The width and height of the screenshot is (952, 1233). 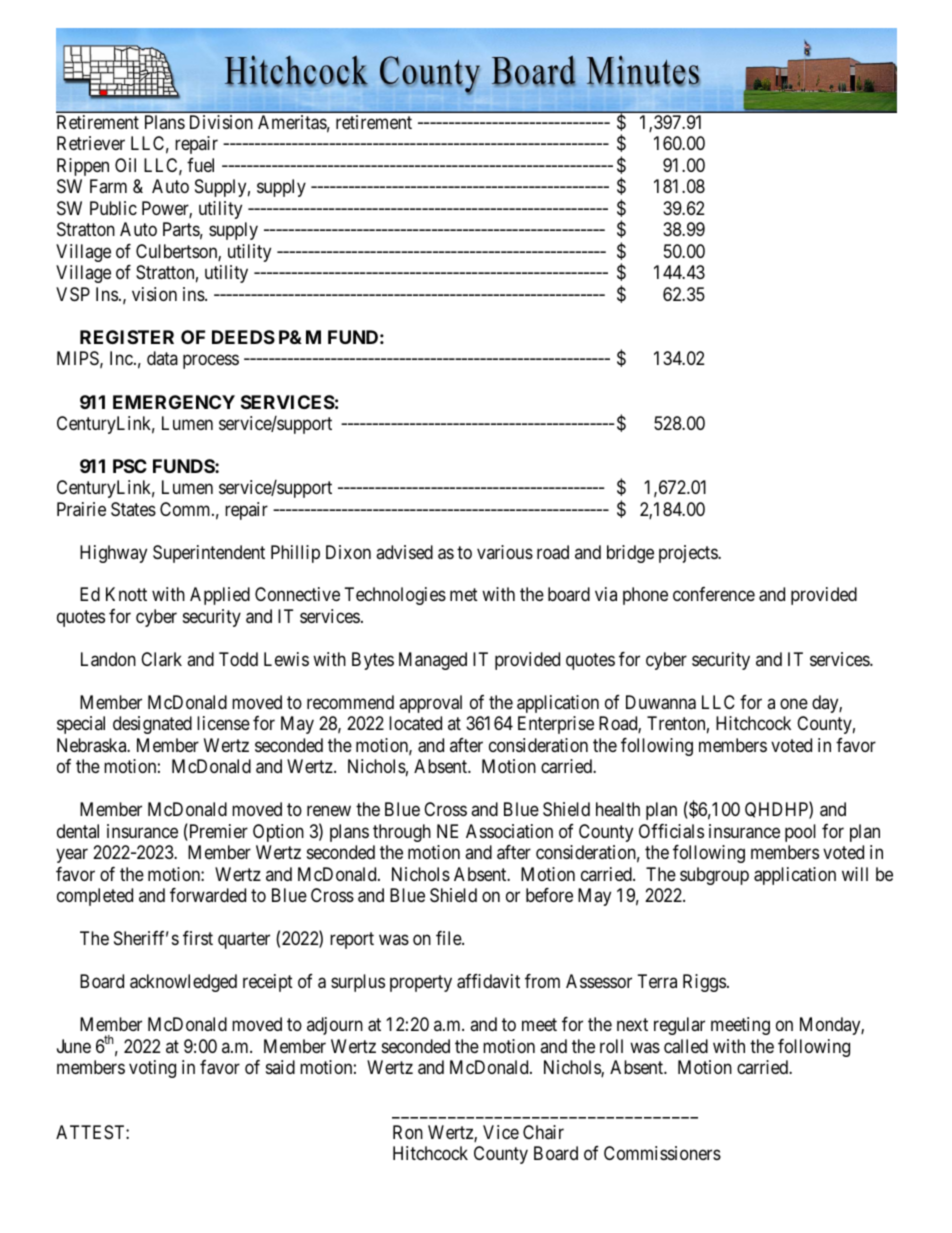 I want to click on projects, so click(x=689, y=554).
